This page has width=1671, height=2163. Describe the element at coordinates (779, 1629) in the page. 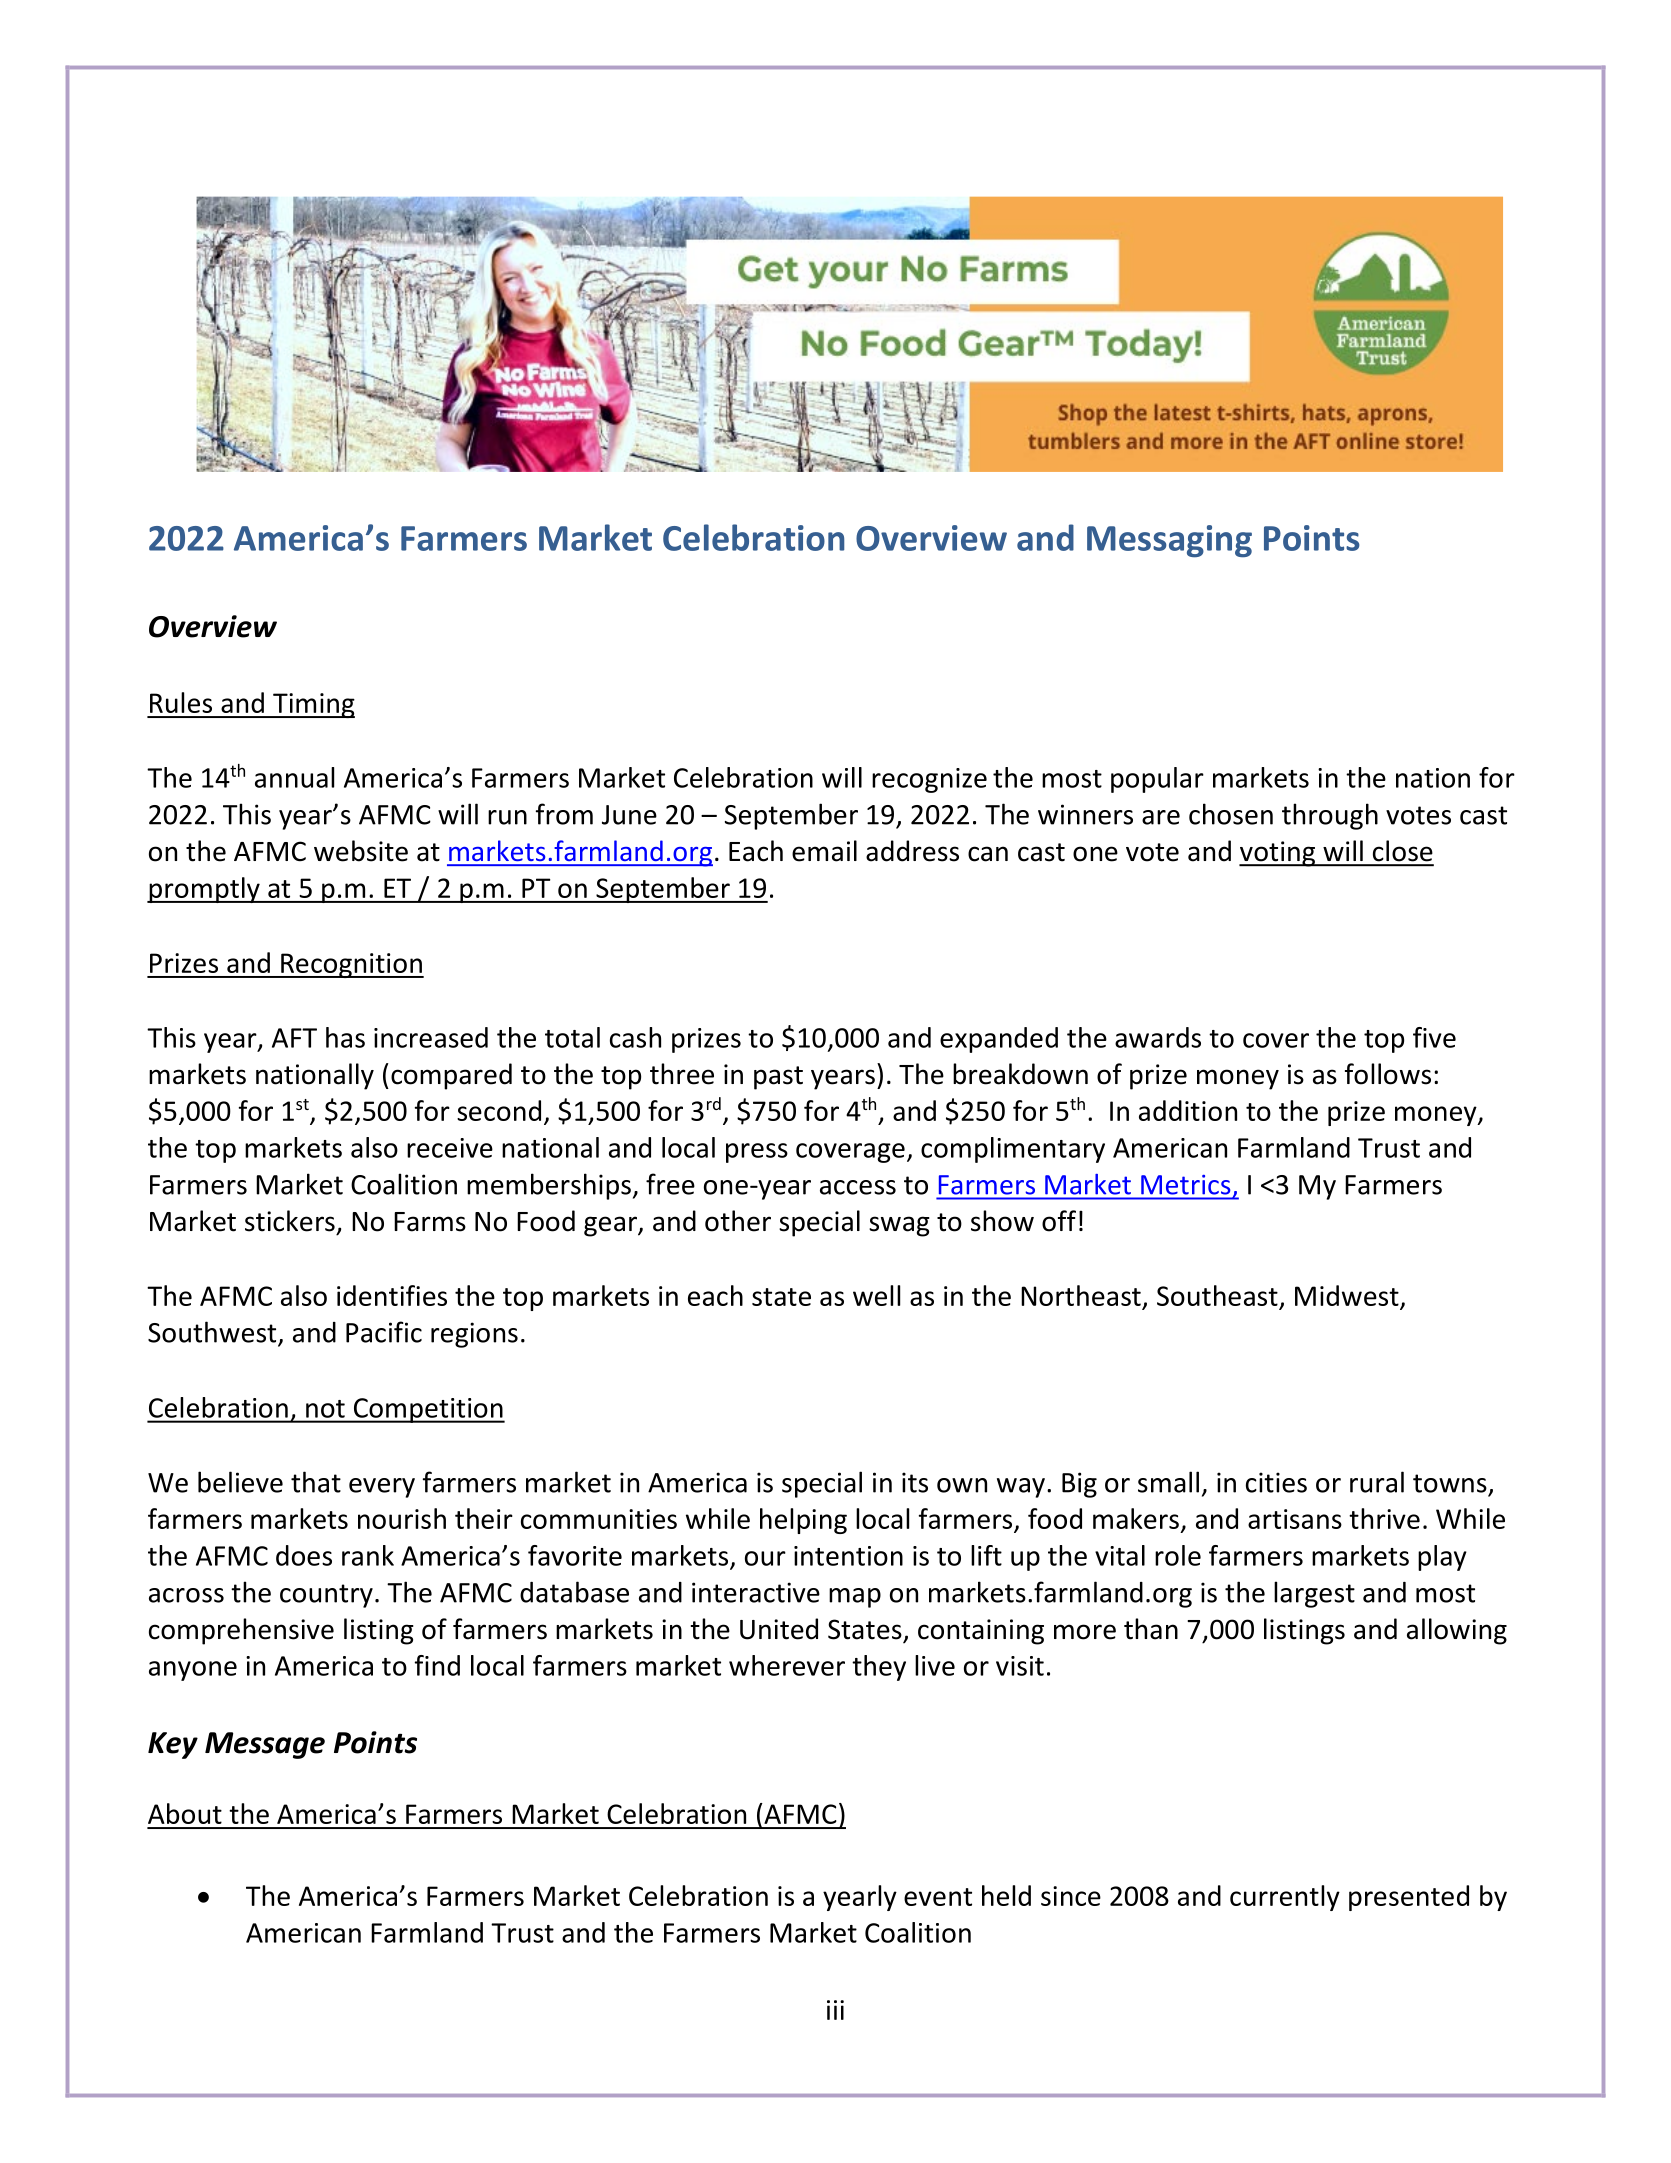

I see `United` at that location.
